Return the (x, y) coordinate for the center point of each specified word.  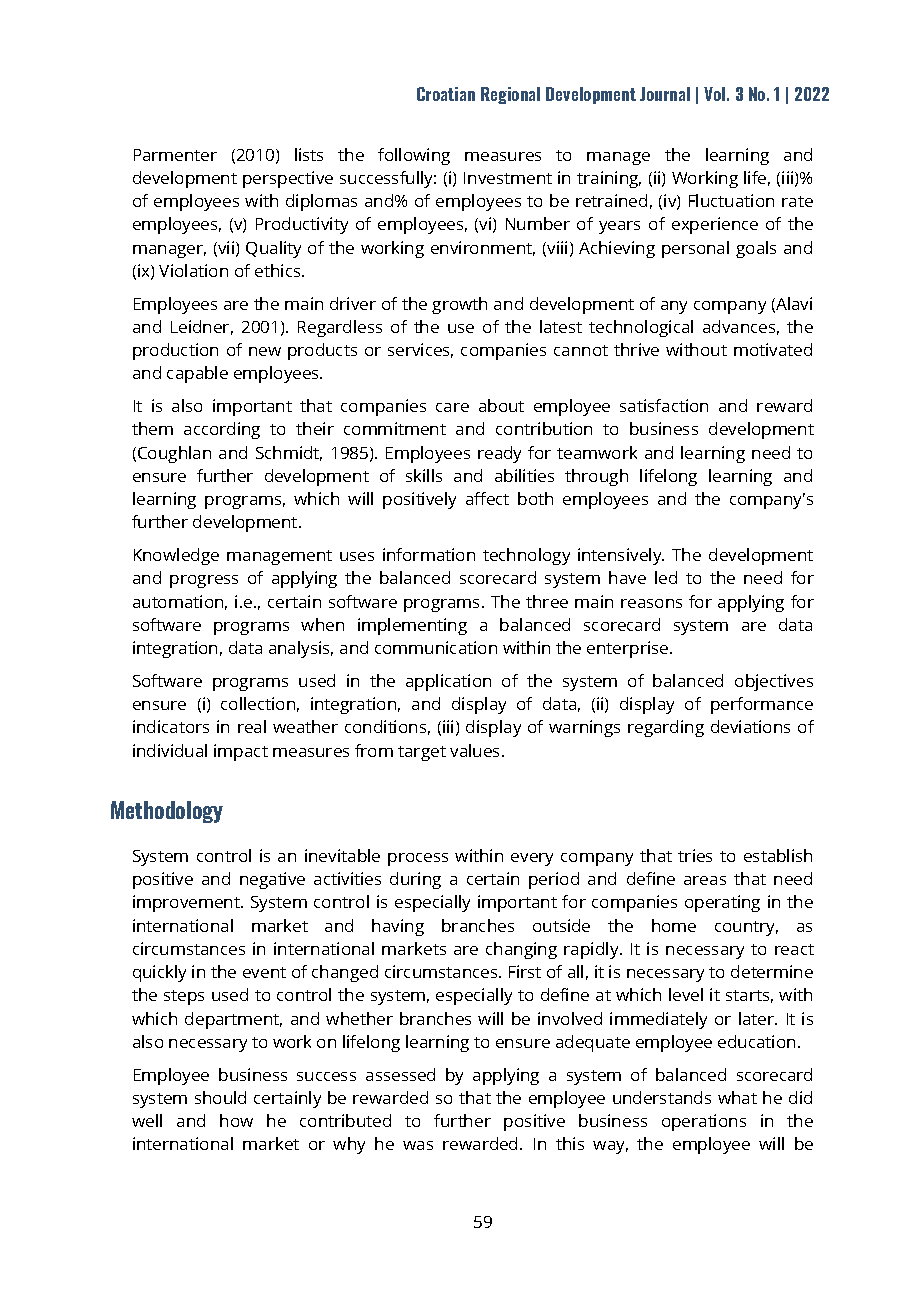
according (222, 430)
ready (499, 454)
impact (241, 752)
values (476, 750)
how (236, 1120)
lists (309, 154)
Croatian (446, 94)
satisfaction (664, 405)
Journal (665, 94)
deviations (750, 726)
